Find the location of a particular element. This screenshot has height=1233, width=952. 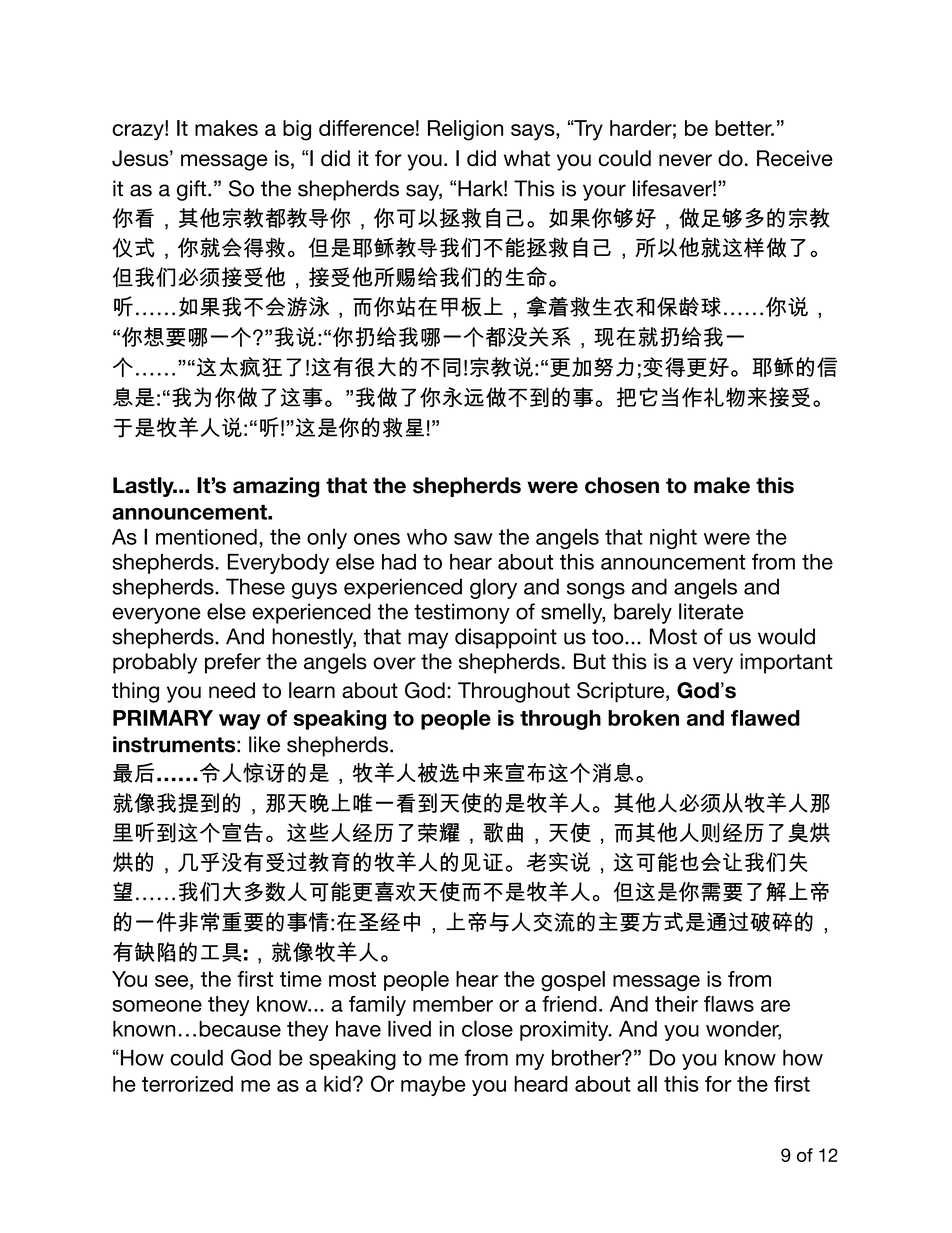

close is located at coordinates (487, 1028).
